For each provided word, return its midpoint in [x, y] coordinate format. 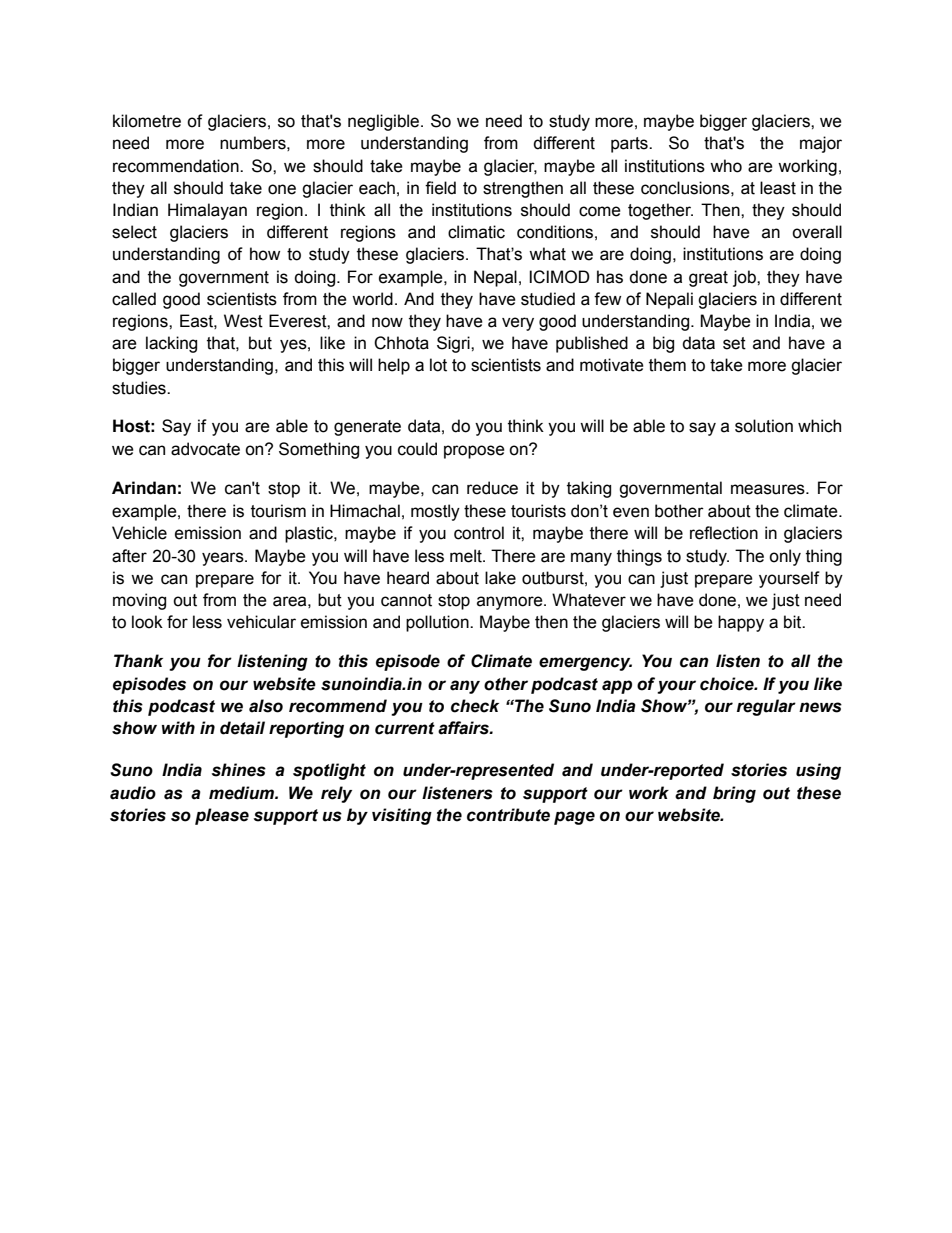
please [222, 816]
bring [734, 794]
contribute [508, 815]
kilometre [147, 121]
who [726, 166]
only [785, 557]
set [734, 343]
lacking [171, 344]
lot [438, 365]
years [224, 559]
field [440, 188]
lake [500, 578]
